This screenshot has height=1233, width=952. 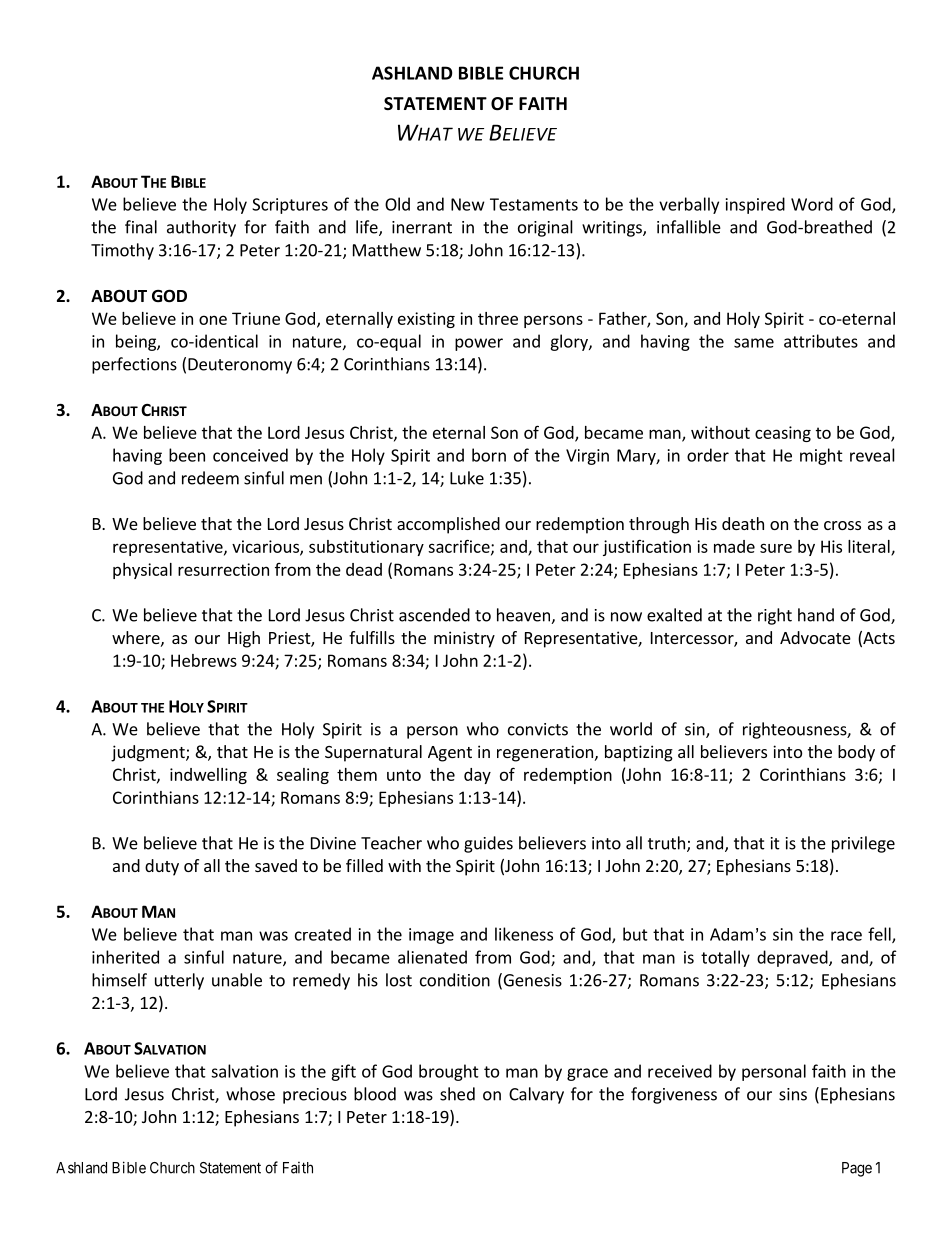 What do you see at coordinates (538, 729) in the screenshot?
I see `convicts` at bounding box center [538, 729].
